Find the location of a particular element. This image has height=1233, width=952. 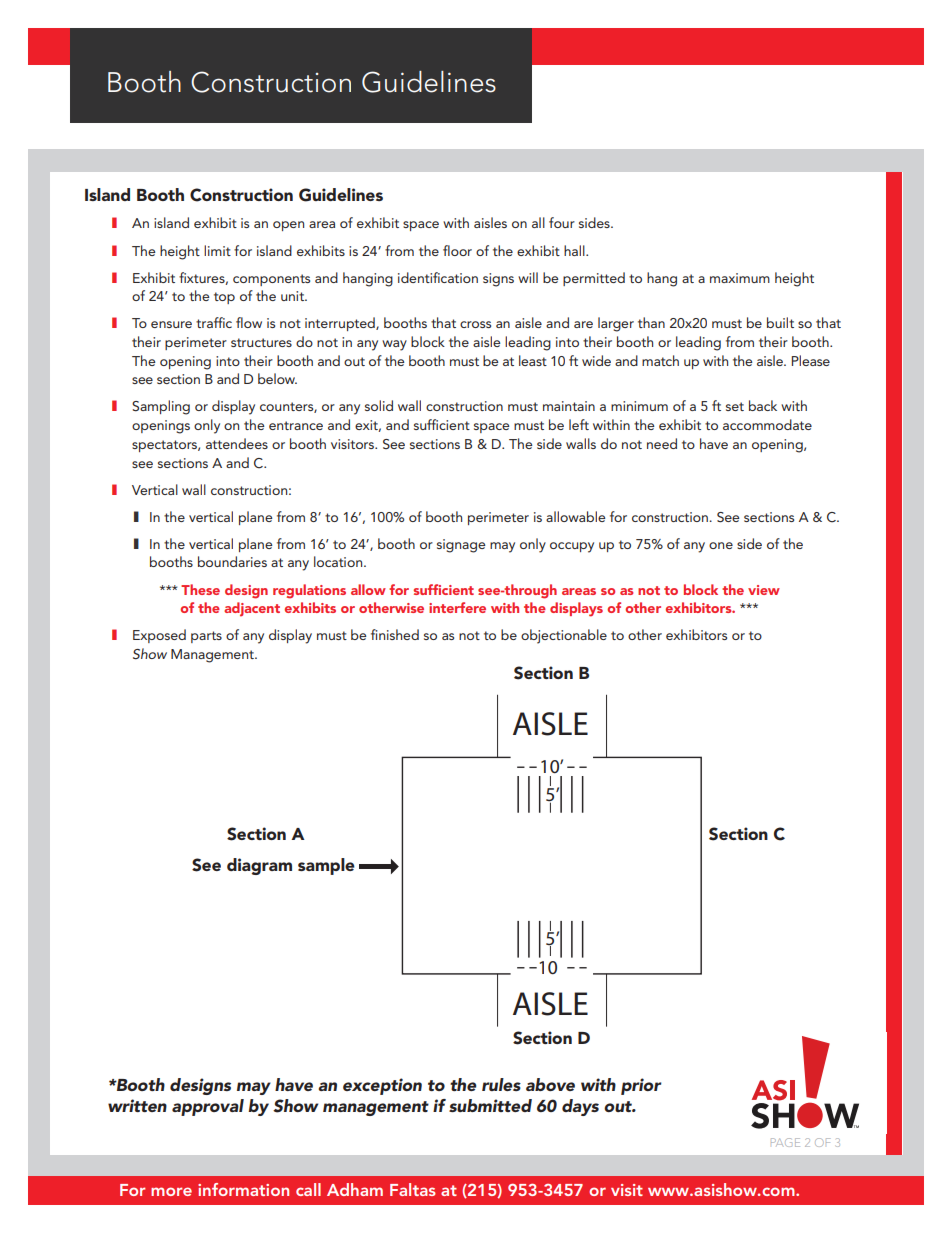

diagram is located at coordinates (259, 866).
